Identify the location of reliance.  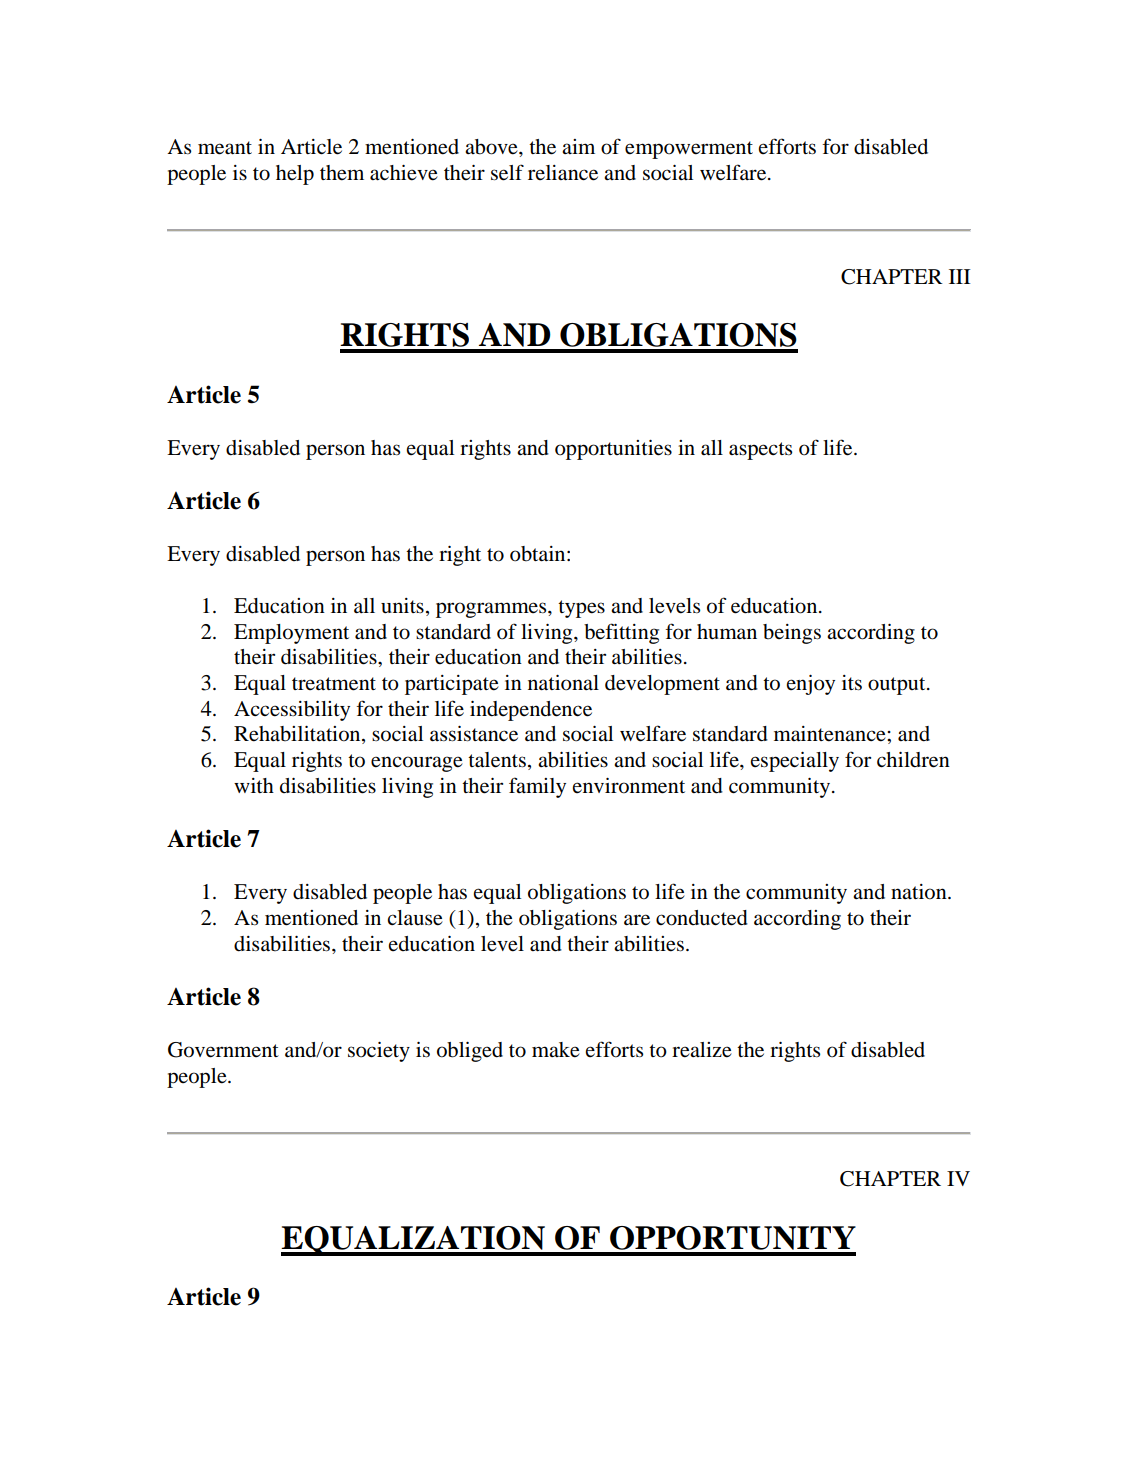
(563, 173).
